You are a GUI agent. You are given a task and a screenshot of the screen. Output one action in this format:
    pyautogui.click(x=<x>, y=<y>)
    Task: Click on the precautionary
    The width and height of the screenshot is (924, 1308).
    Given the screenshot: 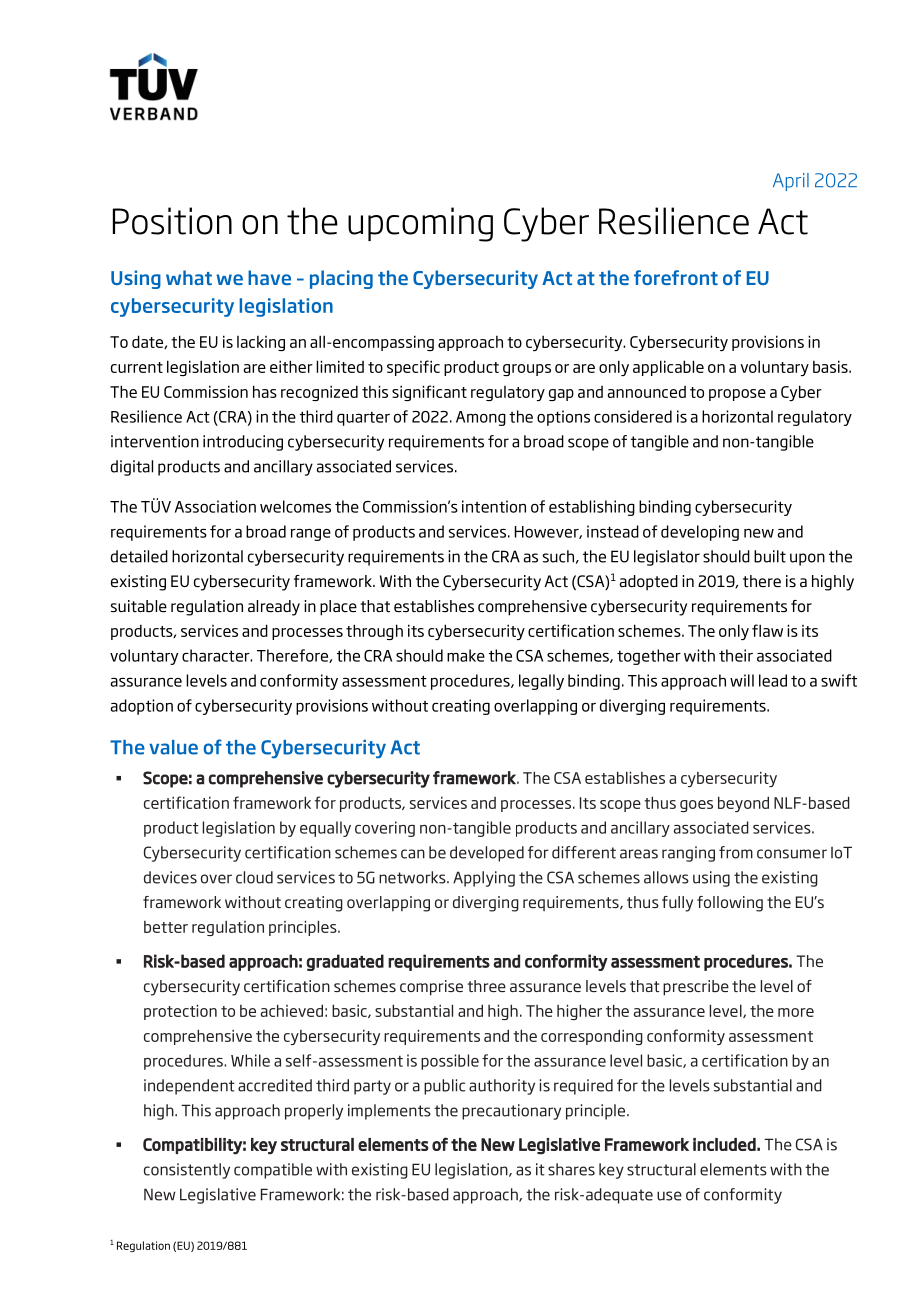 What is the action you would take?
    pyautogui.click(x=511, y=1112)
